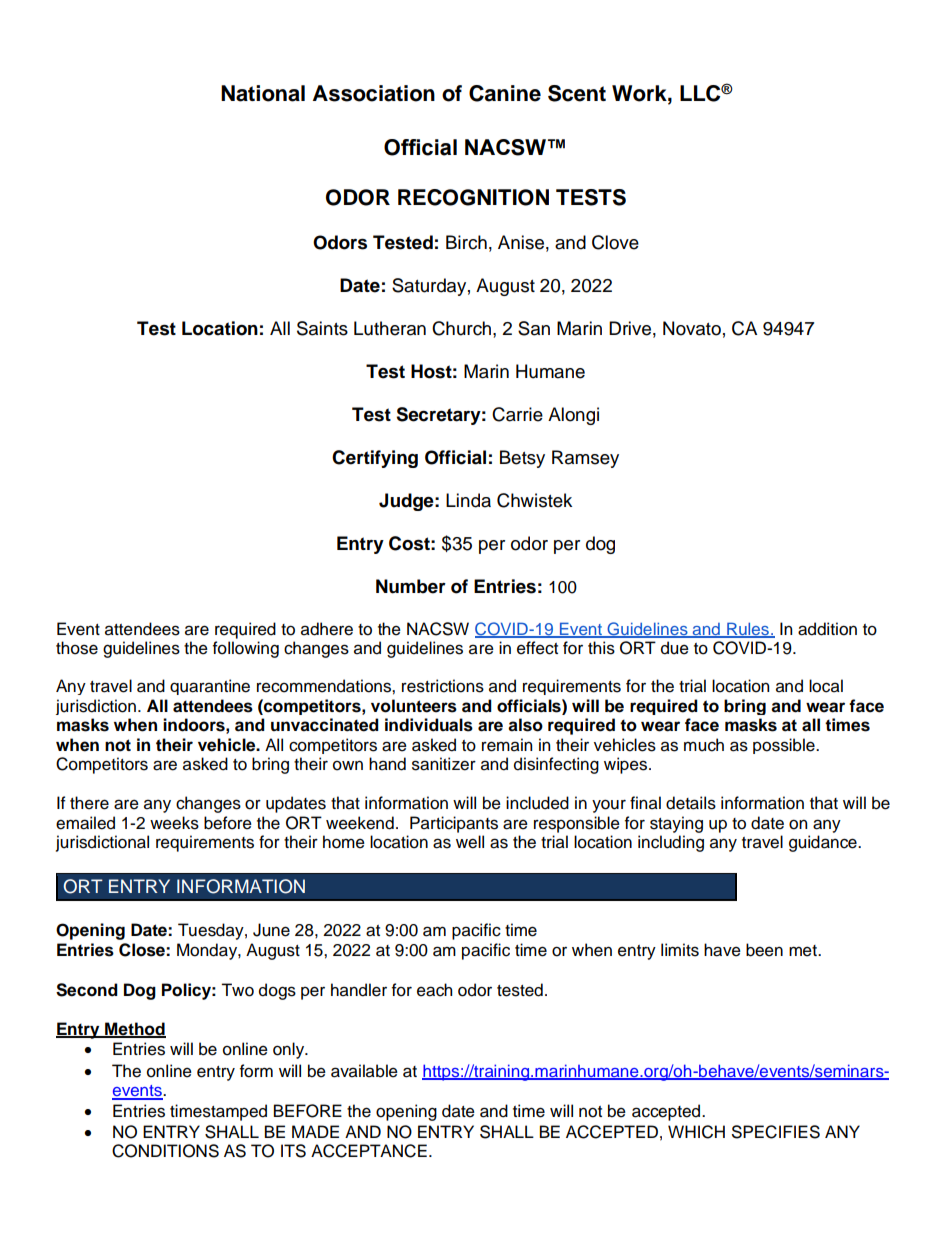 This document has height=1233, width=952. I want to click on National, so click(263, 93).
